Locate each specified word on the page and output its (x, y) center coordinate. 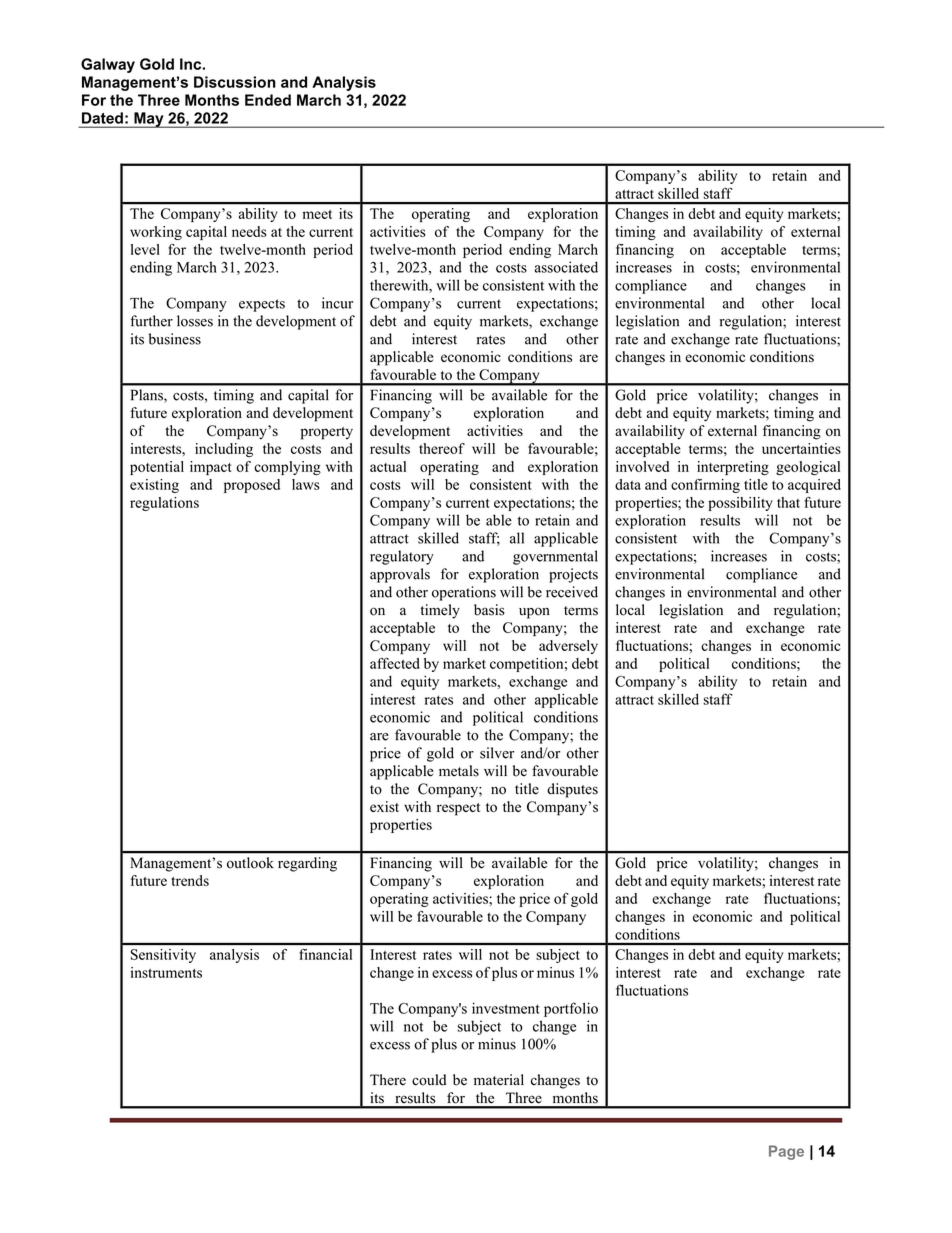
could (429, 1080)
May (149, 120)
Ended (268, 100)
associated (566, 267)
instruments (166, 972)
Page (786, 1152)
